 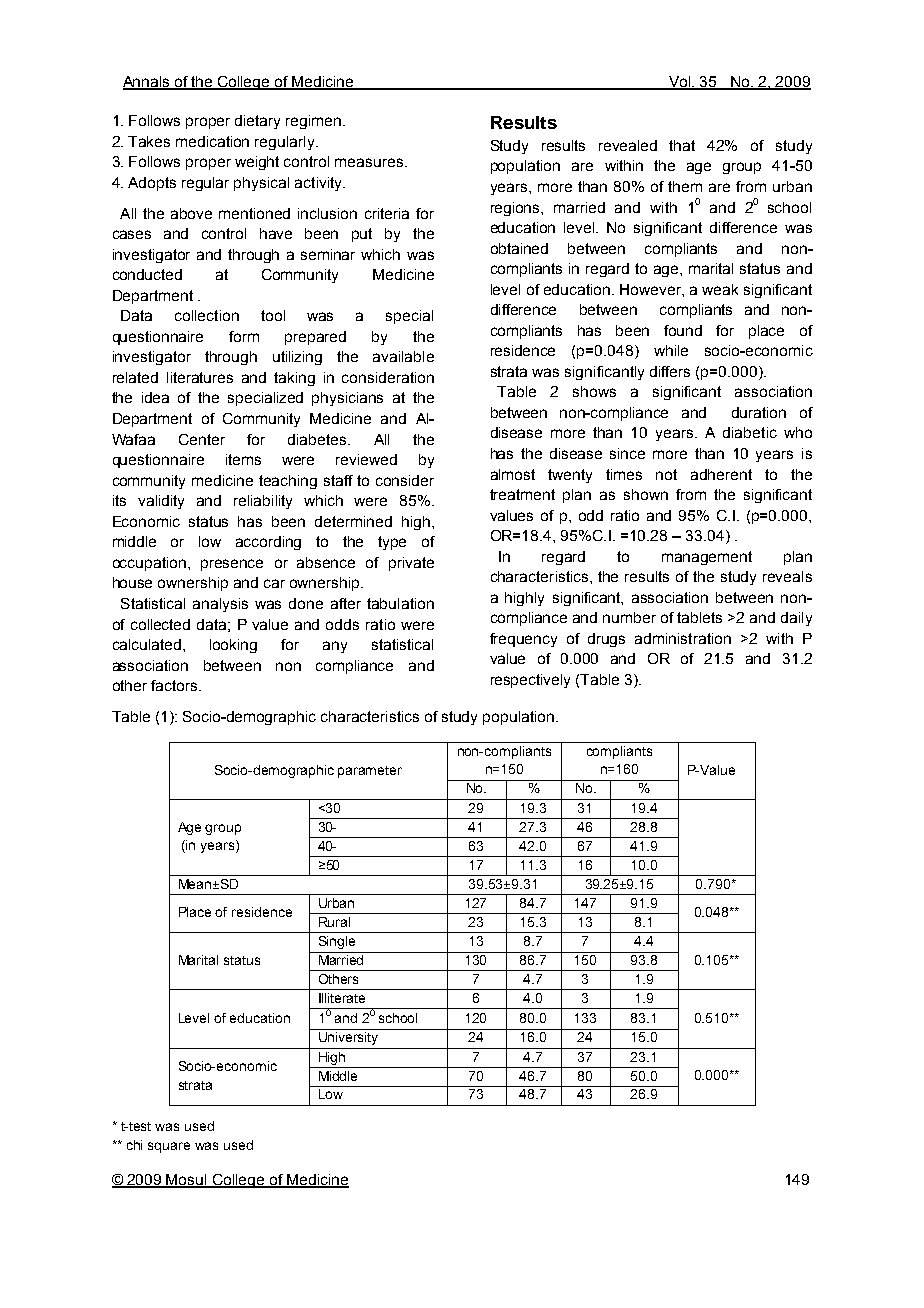 What do you see at coordinates (369, 162) in the screenshot?
I see `measures` at bounding box center [369, 162].
